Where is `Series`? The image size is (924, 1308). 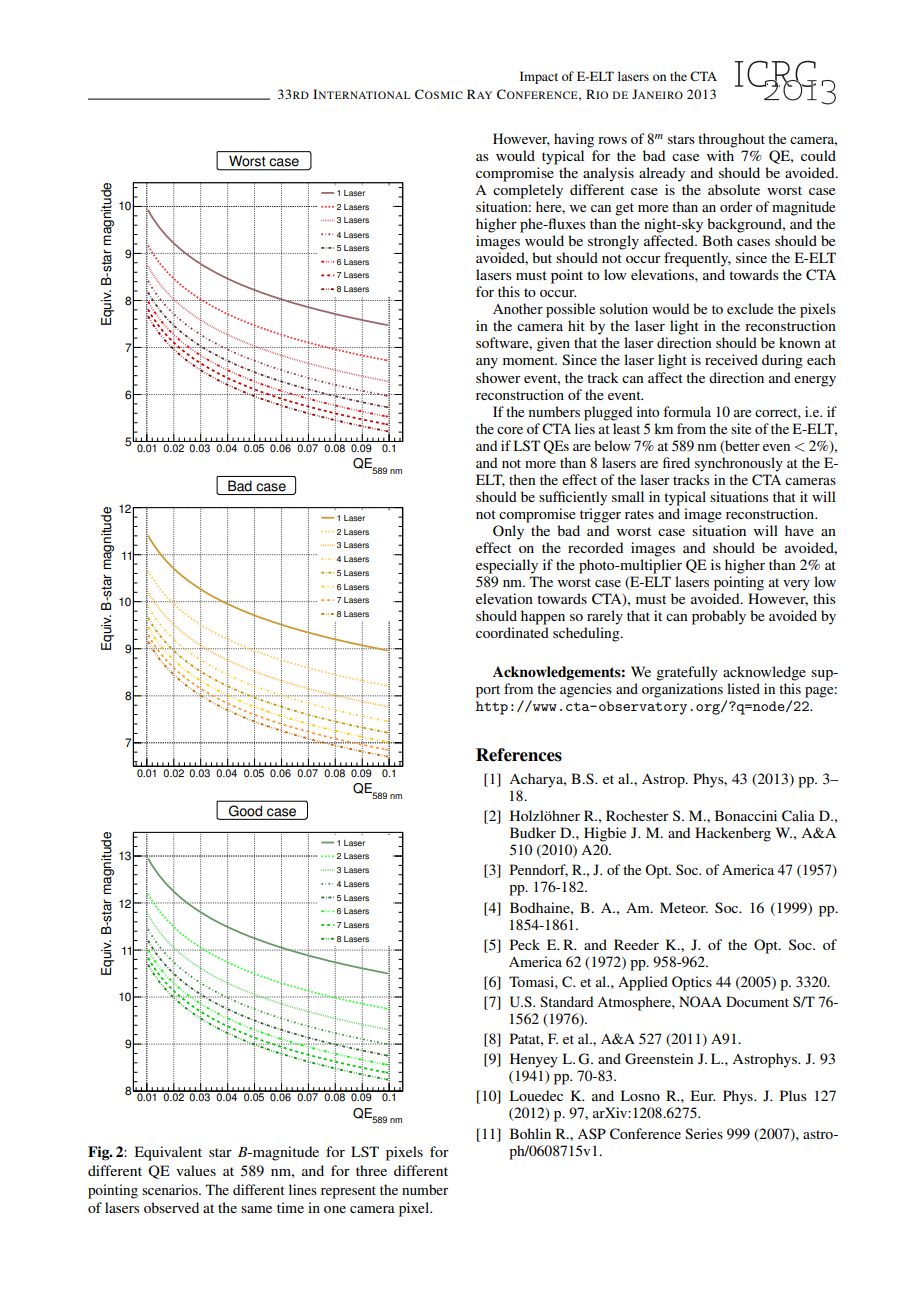
Series is located at coordinates (704, 1133).
